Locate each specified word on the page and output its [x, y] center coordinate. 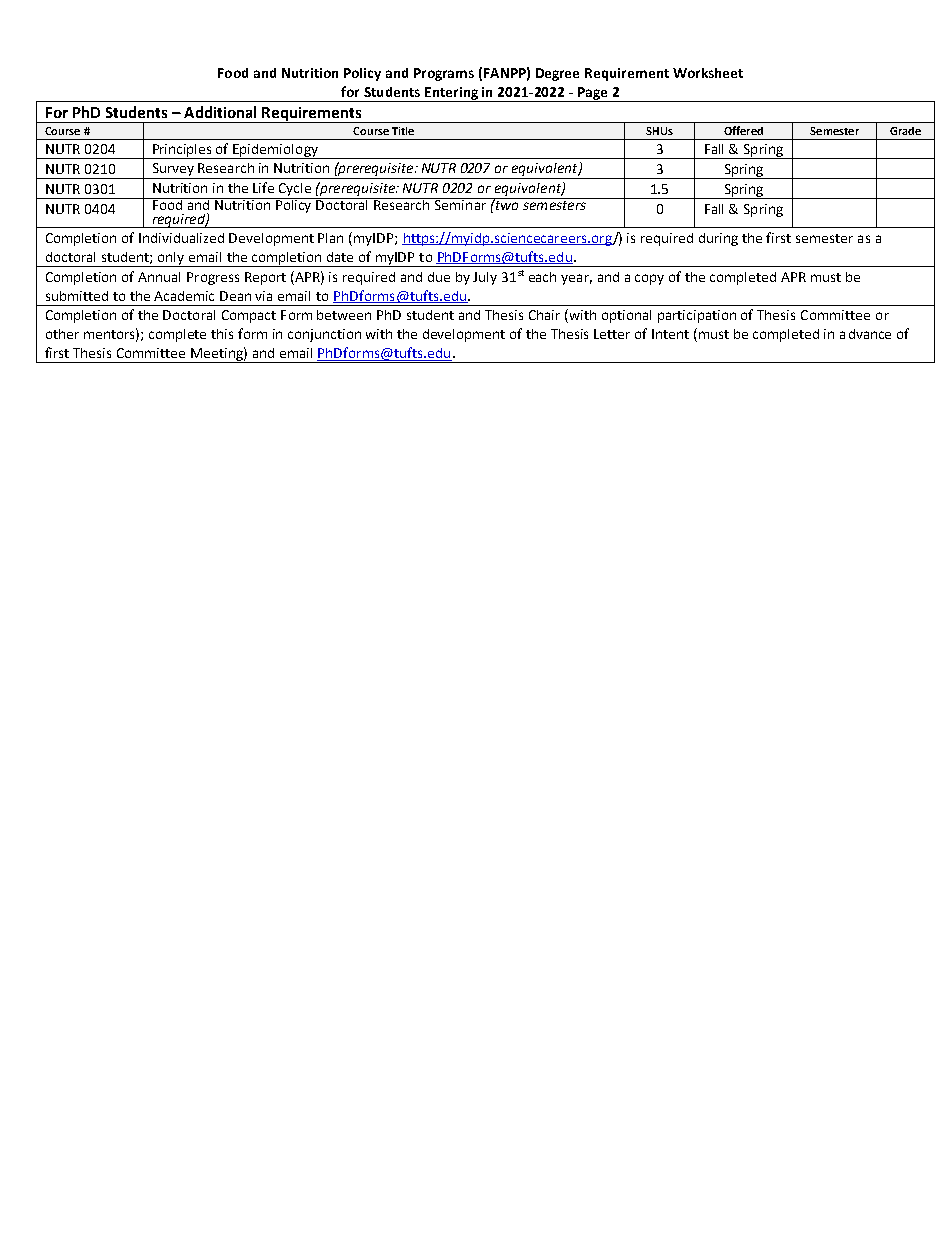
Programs [444, 74]
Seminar [461, 204]
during [718, 239]
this [222, 334]
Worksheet [708, 73]
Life [263, 187]
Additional [220, 112]
